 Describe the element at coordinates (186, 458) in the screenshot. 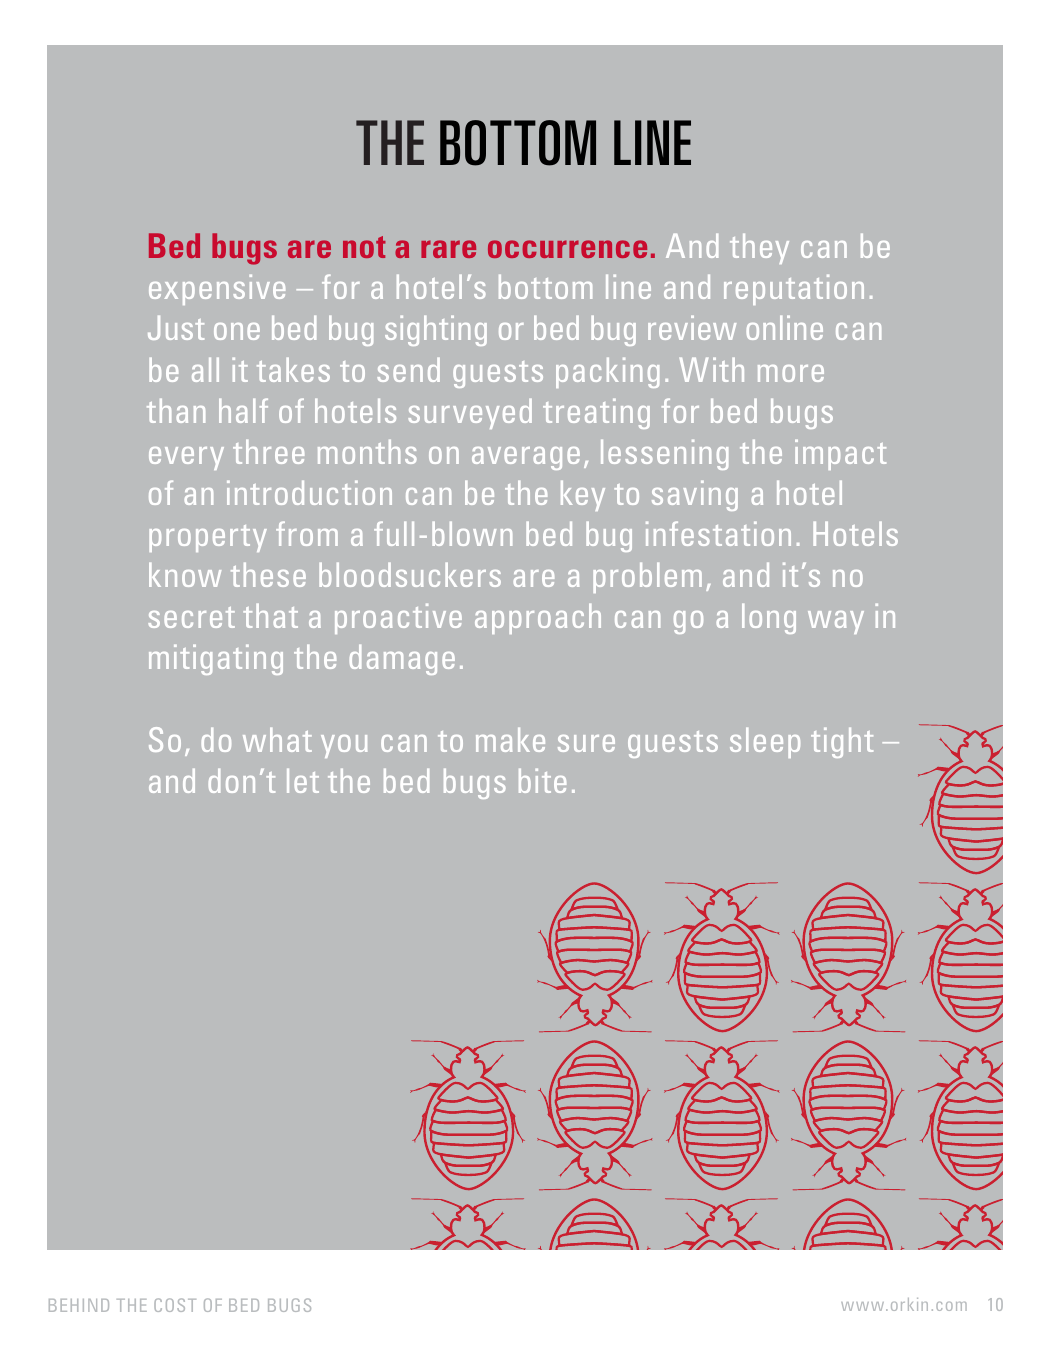

I see `every` at that location.
